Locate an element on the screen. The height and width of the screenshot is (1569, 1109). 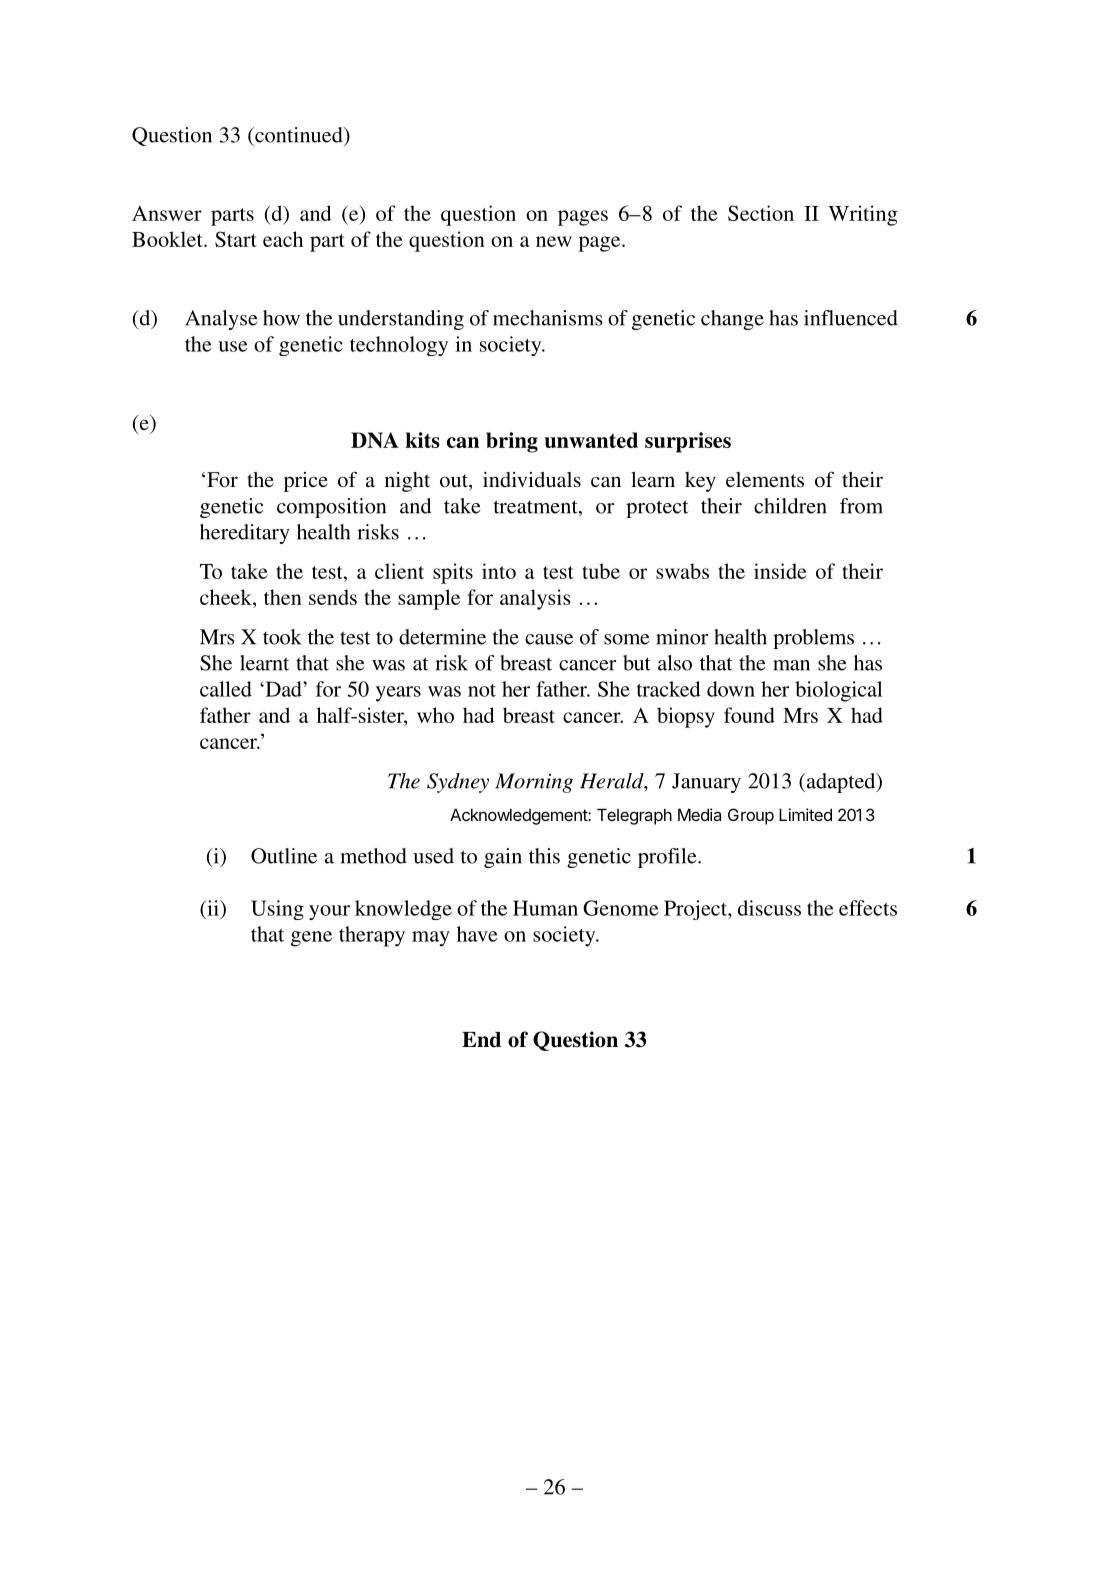
hereditary is located at coordinates (245, 534).
